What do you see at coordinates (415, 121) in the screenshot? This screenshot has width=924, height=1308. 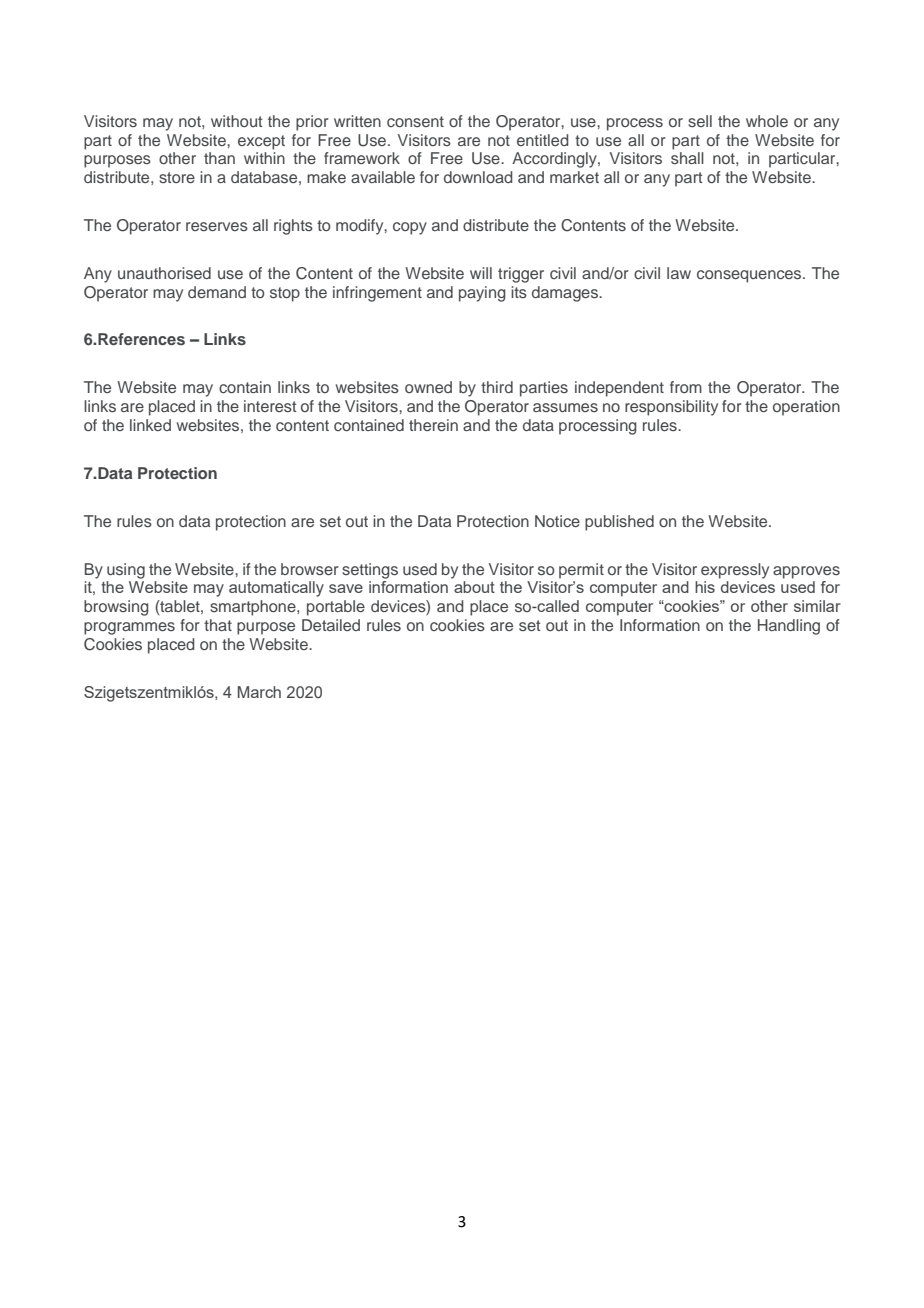 I see `consent` at bounding box center [415, 121].
